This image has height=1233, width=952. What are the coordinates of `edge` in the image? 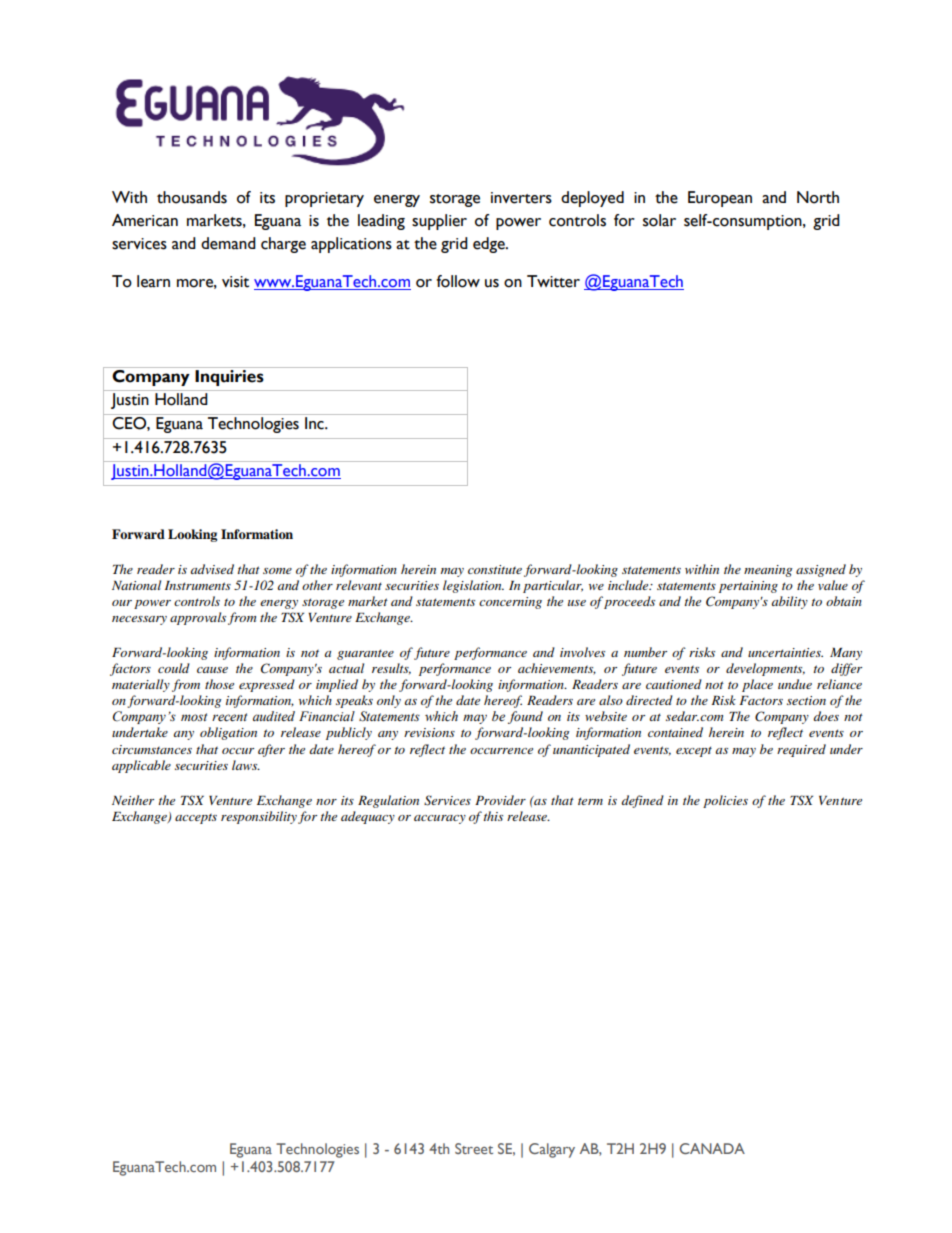 It's located at (490, 245).
